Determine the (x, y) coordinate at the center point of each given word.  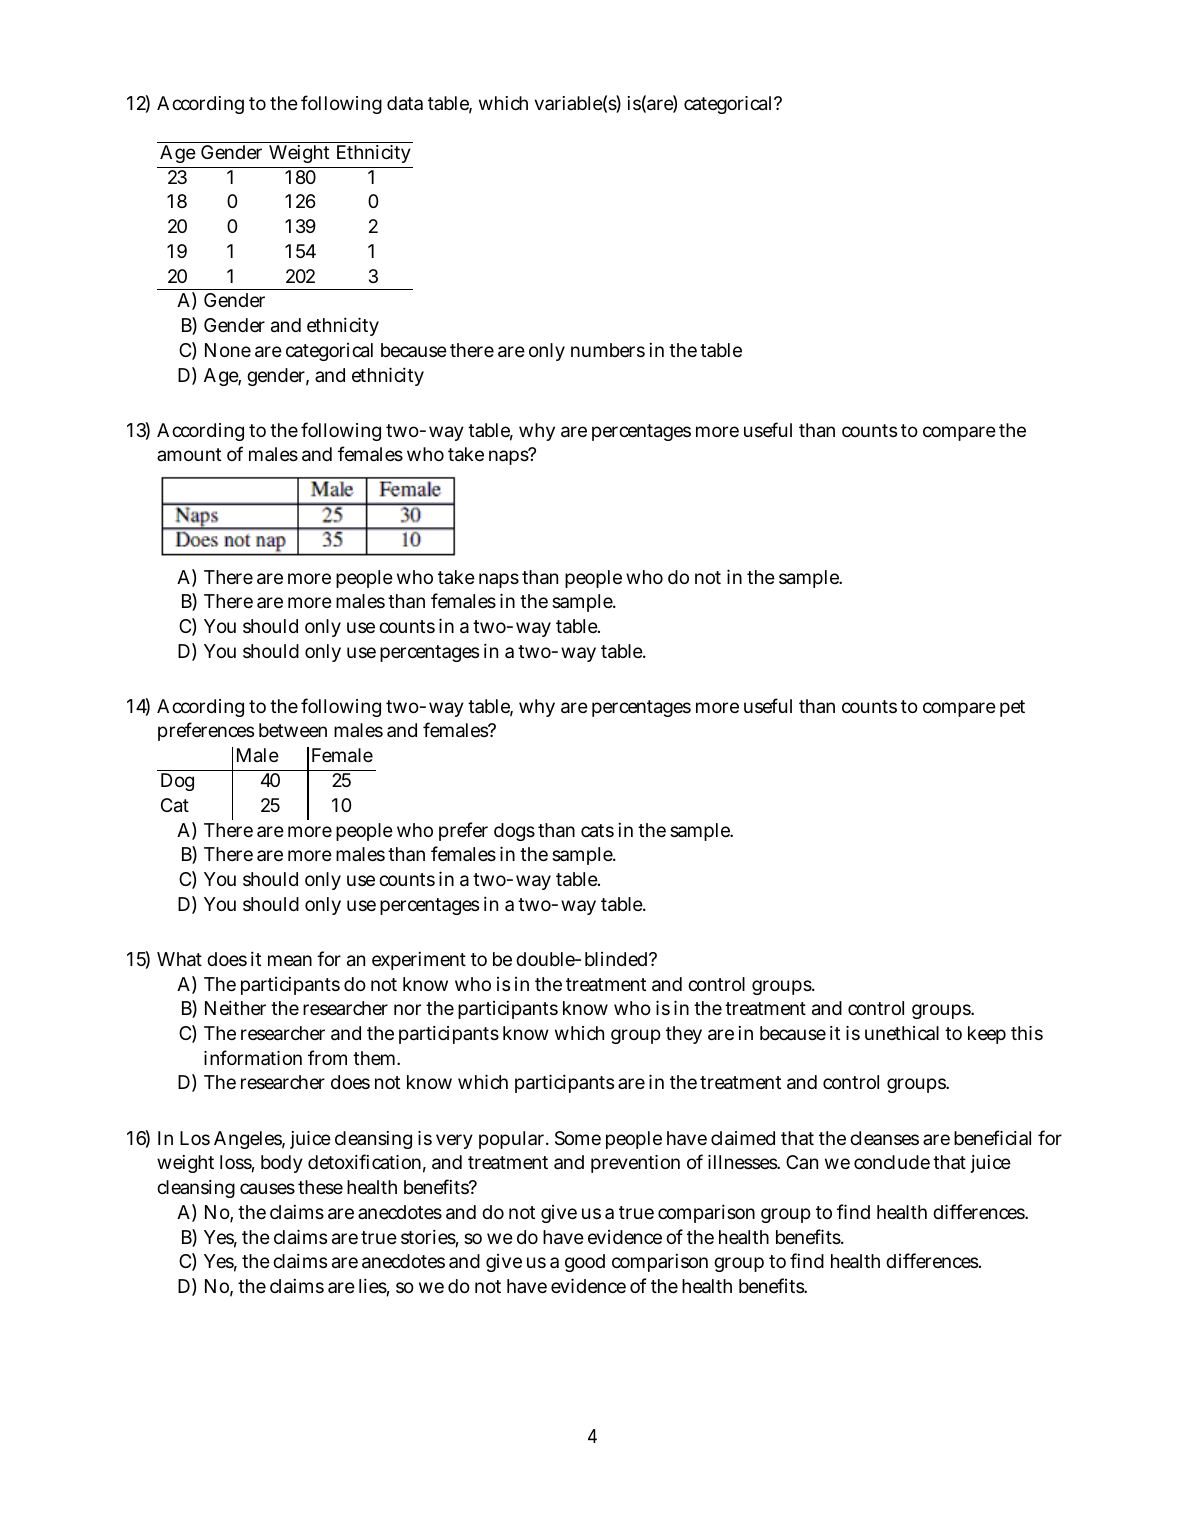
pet (1012, 708)
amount (189, 454)
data (405, 103)
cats (597, 830)
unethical (902, 1033)
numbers (608, 350)
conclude (892, 1162)
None (228, 350)
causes (267, 1188)
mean (290, 961)
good (585, 1263)
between (293, 730)
